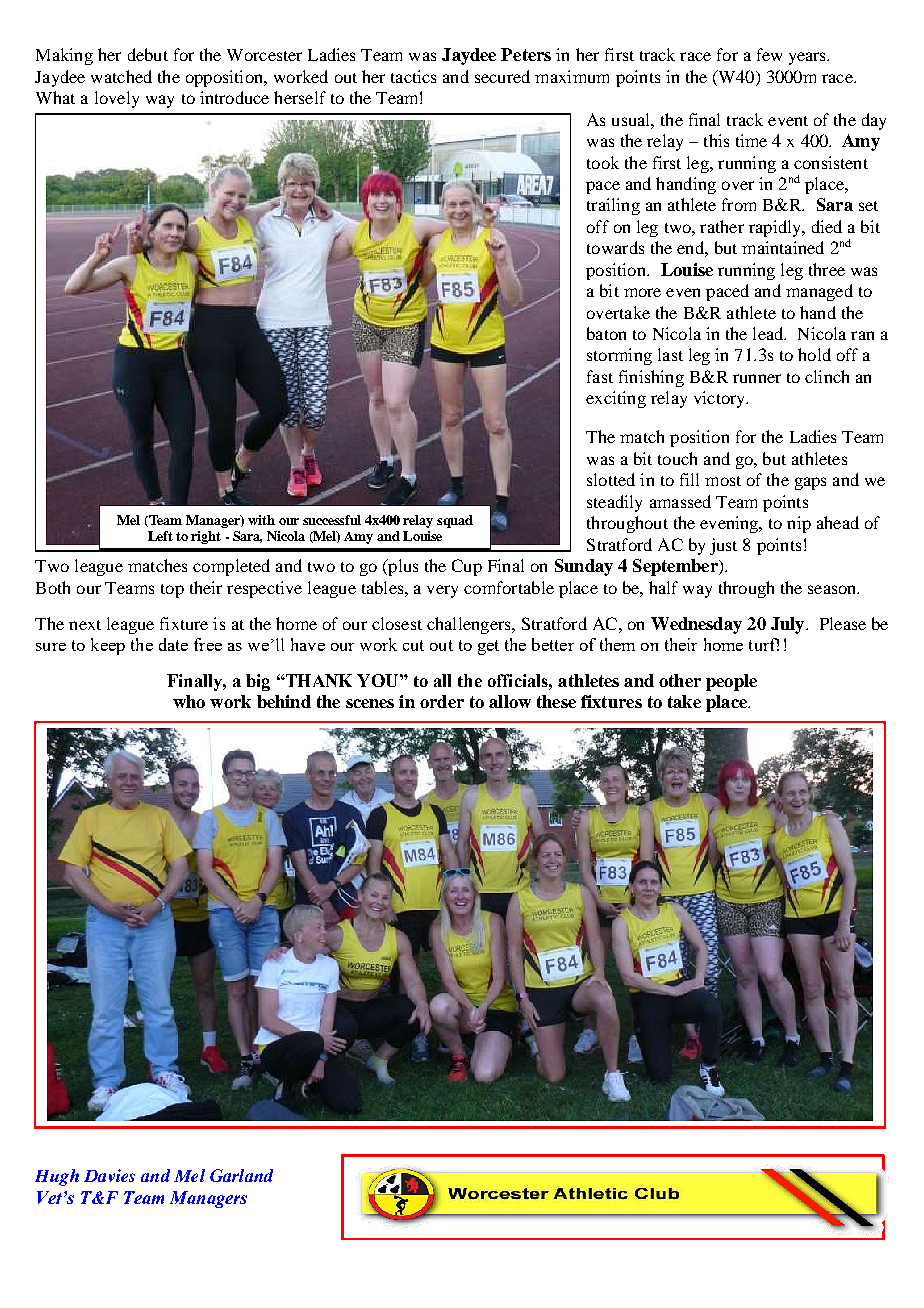 Image resolution: width=924 pixels, height=1308 pixels. Describe the element at coordinates (121, 76) in the image. I see `watched` at that location.
